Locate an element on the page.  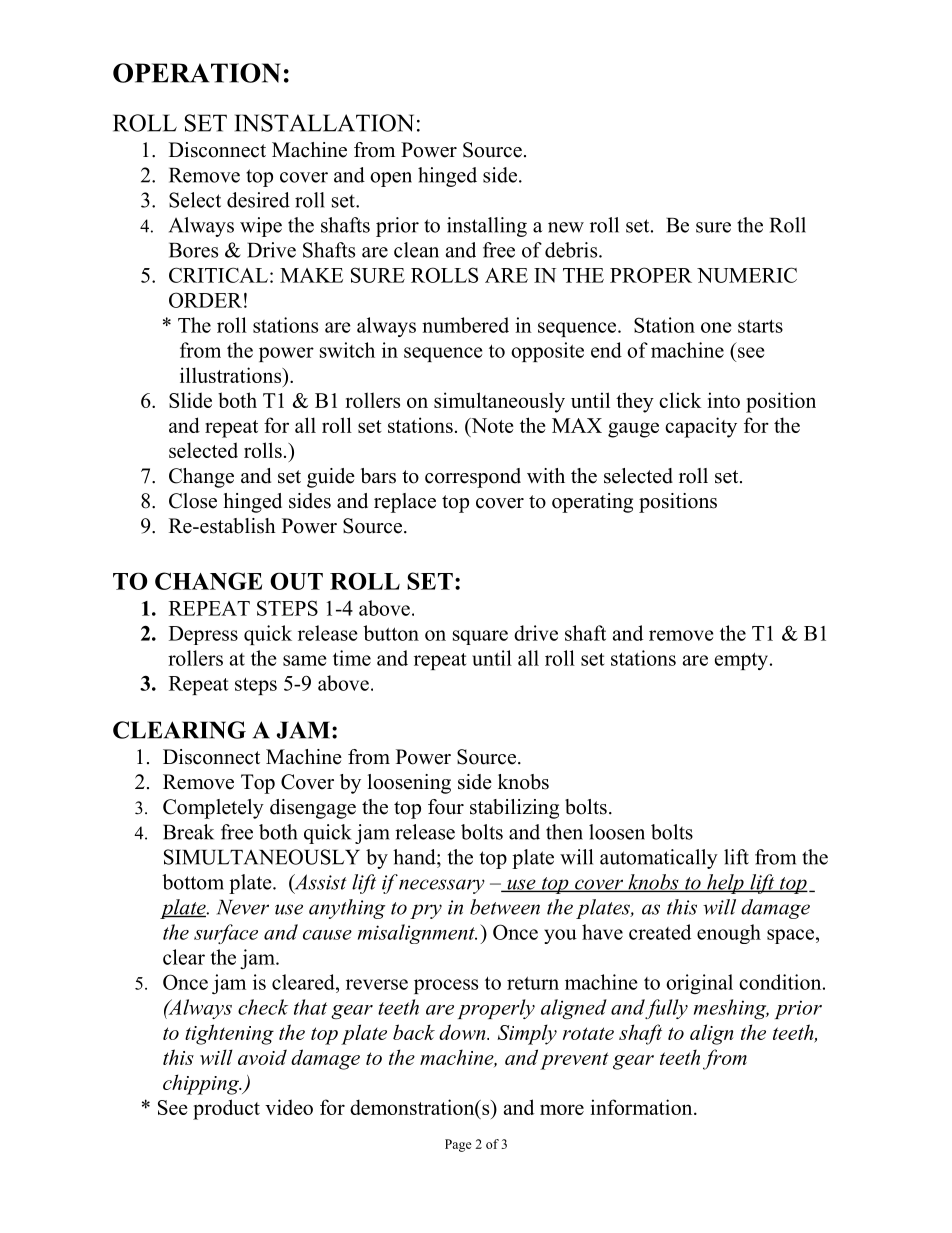
NUMERIC is located at coordinates (747, 275).
